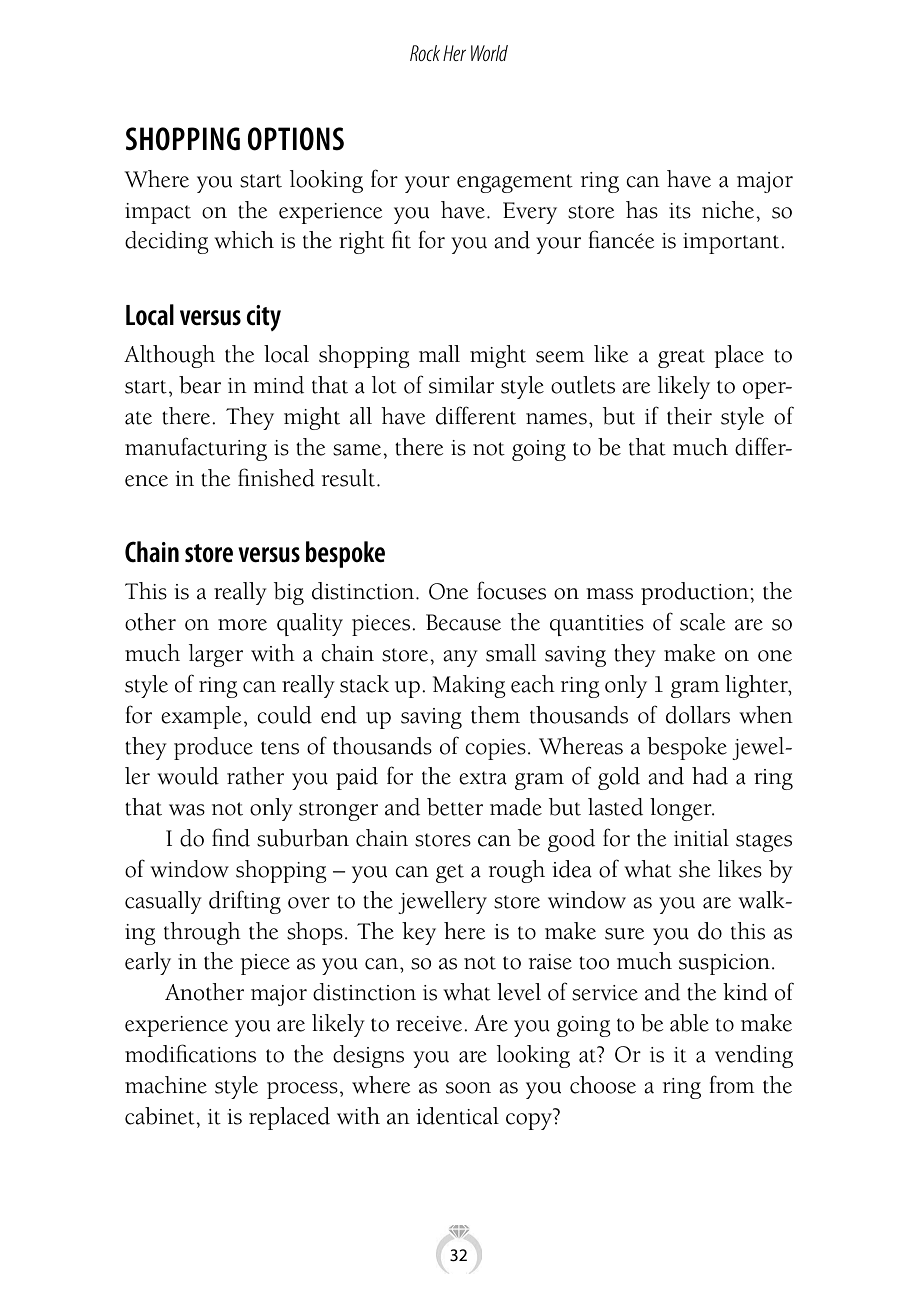  What do you see at coordinates (463, 622) in the screenshot?
I see `Because` at bounding box center [463, 622].
